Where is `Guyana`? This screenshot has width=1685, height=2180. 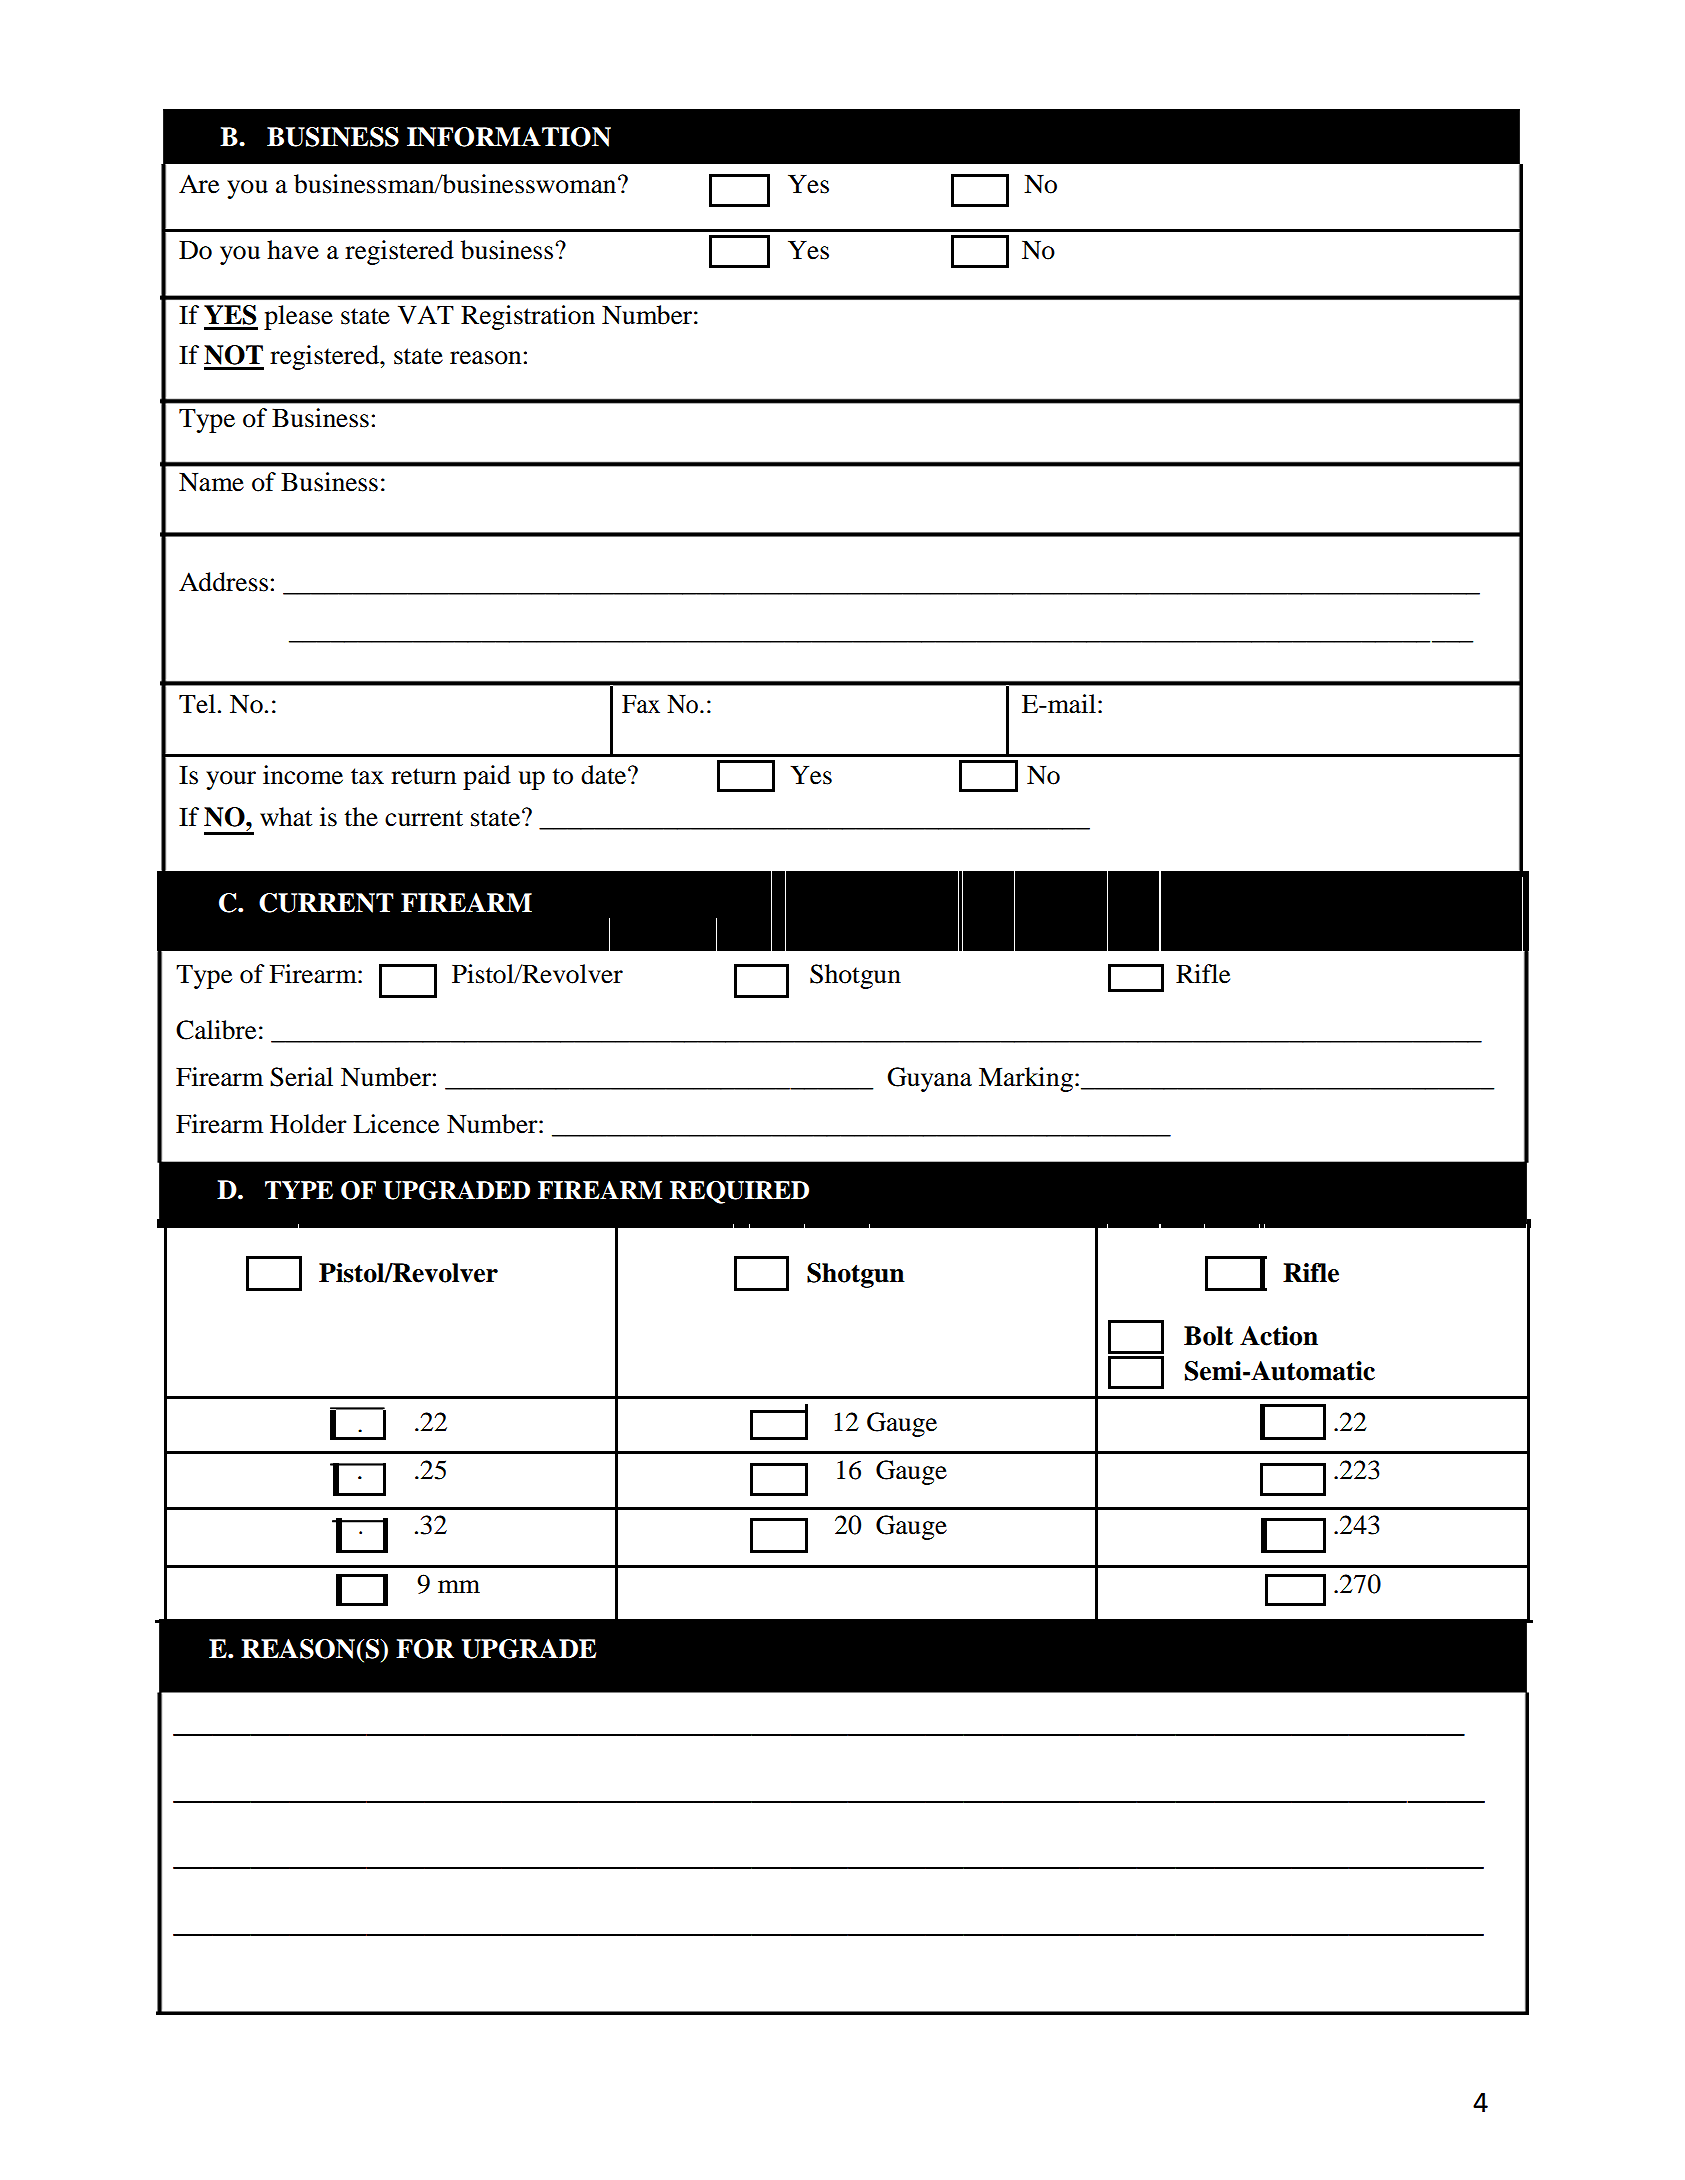
Guyana is located at coordinates (929, 1079).
